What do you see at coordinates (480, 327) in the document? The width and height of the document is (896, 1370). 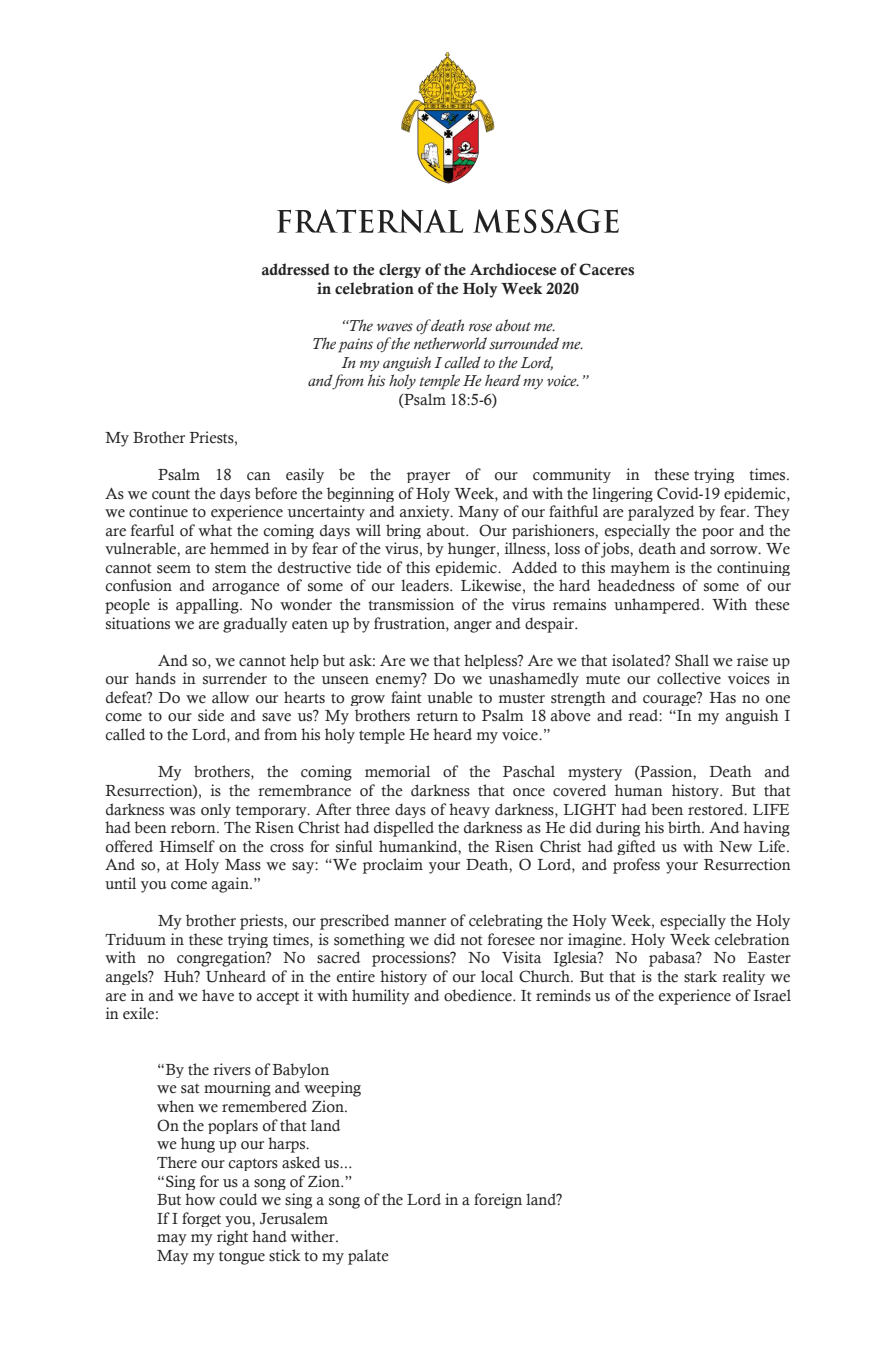 I see `rose` at bounding box center [480, 327].
